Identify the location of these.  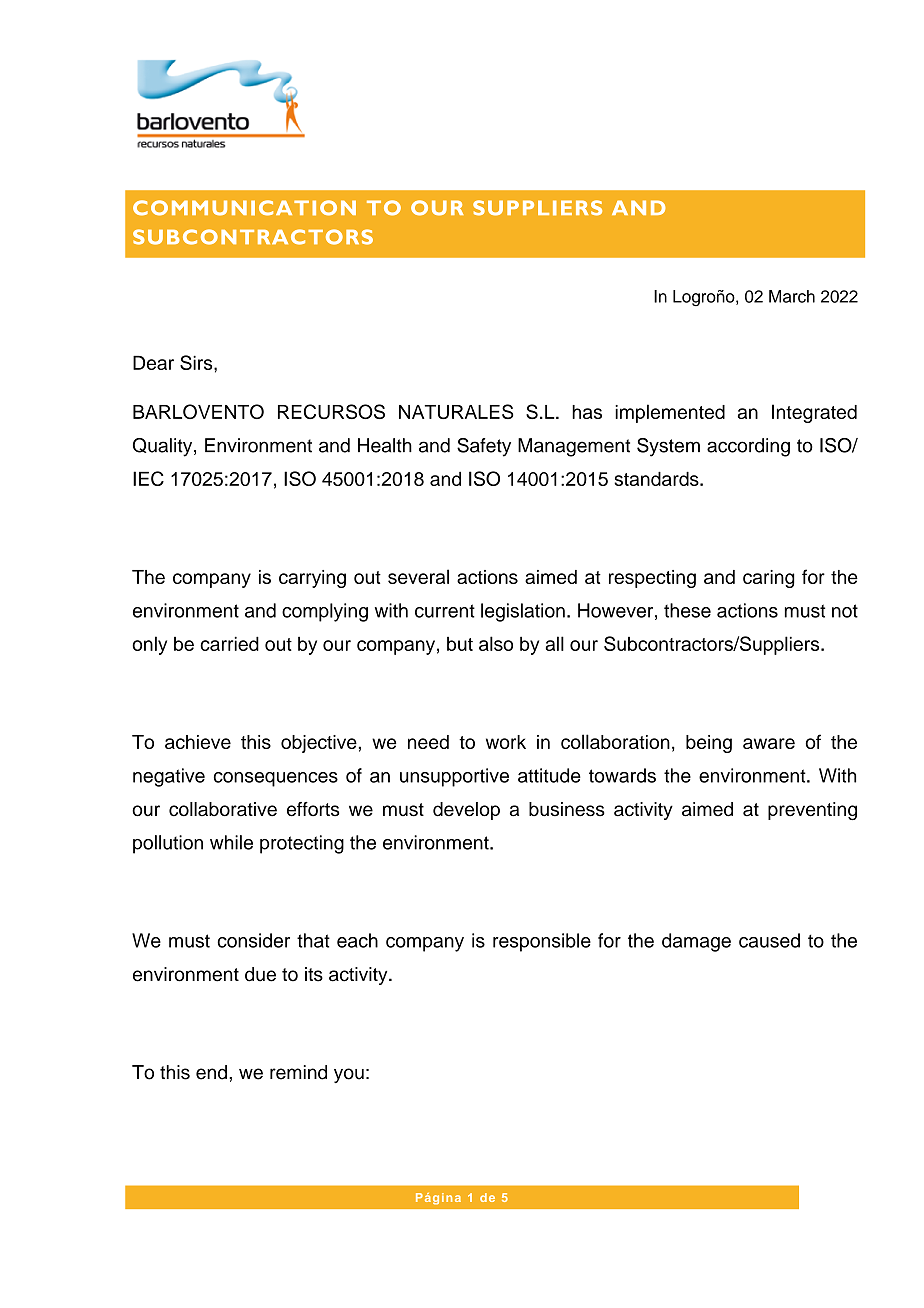
(687, 610).
